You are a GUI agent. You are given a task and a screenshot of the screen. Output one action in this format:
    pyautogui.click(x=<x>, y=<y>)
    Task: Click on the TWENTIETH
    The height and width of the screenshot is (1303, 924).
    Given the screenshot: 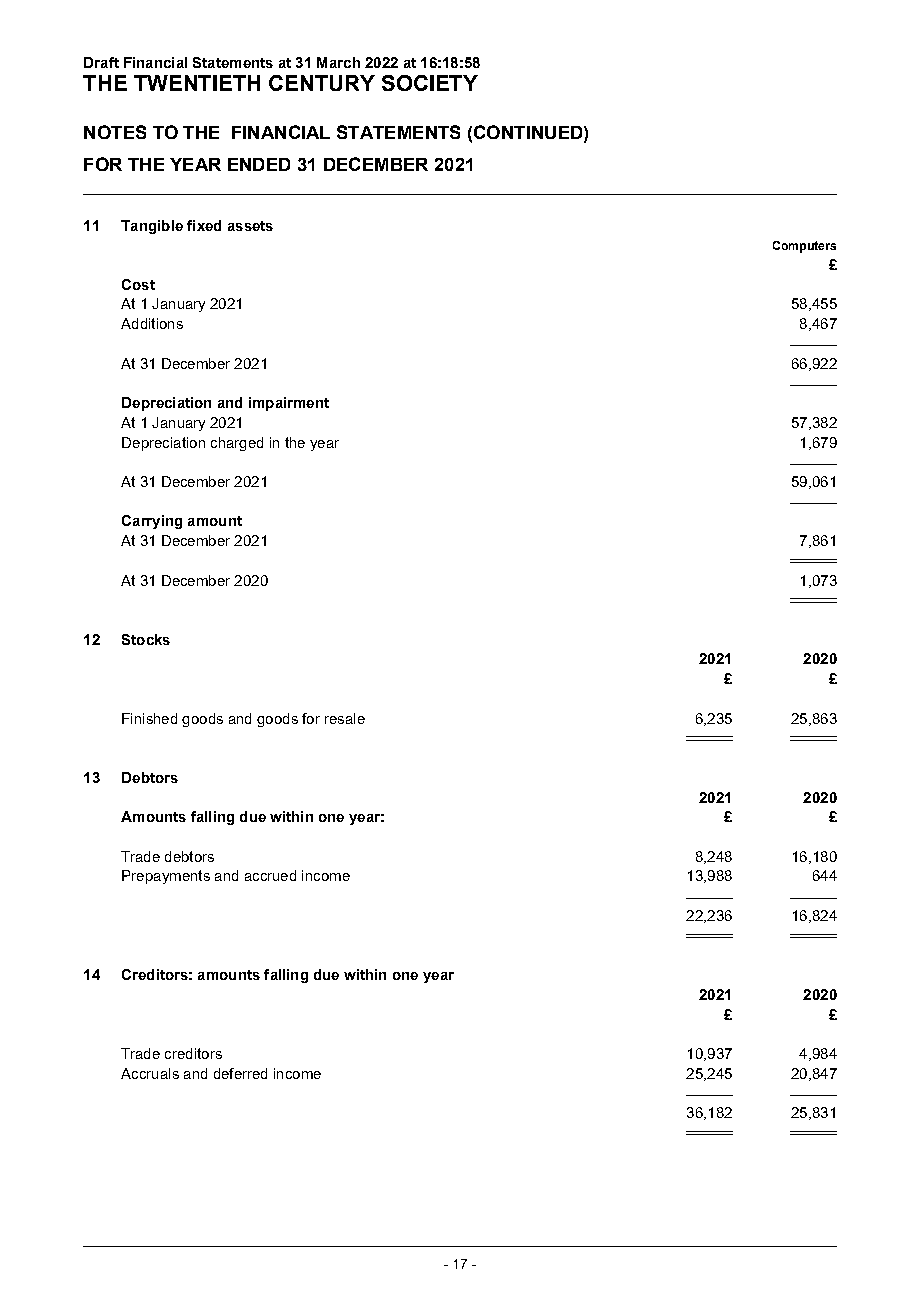 What is the action you would take?
    pyautogui.click(x=197, y=83)
